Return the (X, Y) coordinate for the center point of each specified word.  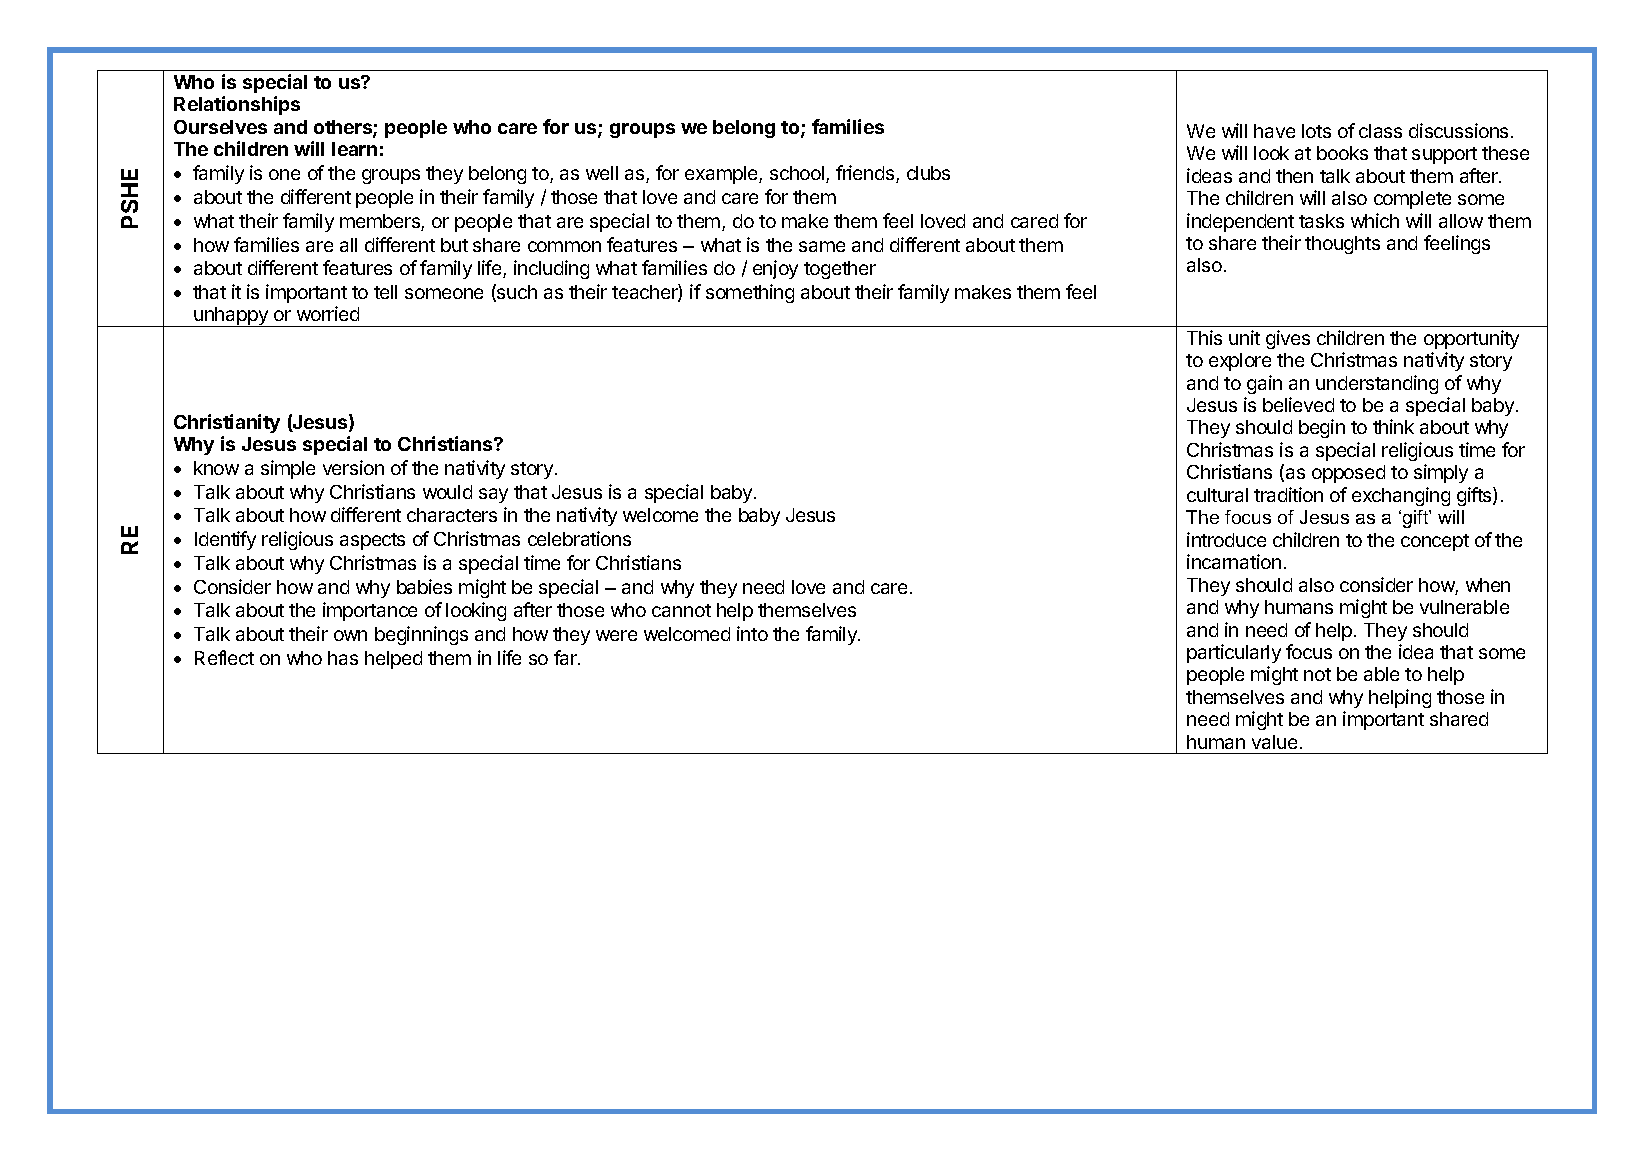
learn (354, 149)
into (752, 633)
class (1380, 131)
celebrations (579, 538)
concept (1435, 542)
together (840, 270)
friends (866, 174)
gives (1288, 339)
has (343, 658)
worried (328, 313)
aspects (372, 541)
